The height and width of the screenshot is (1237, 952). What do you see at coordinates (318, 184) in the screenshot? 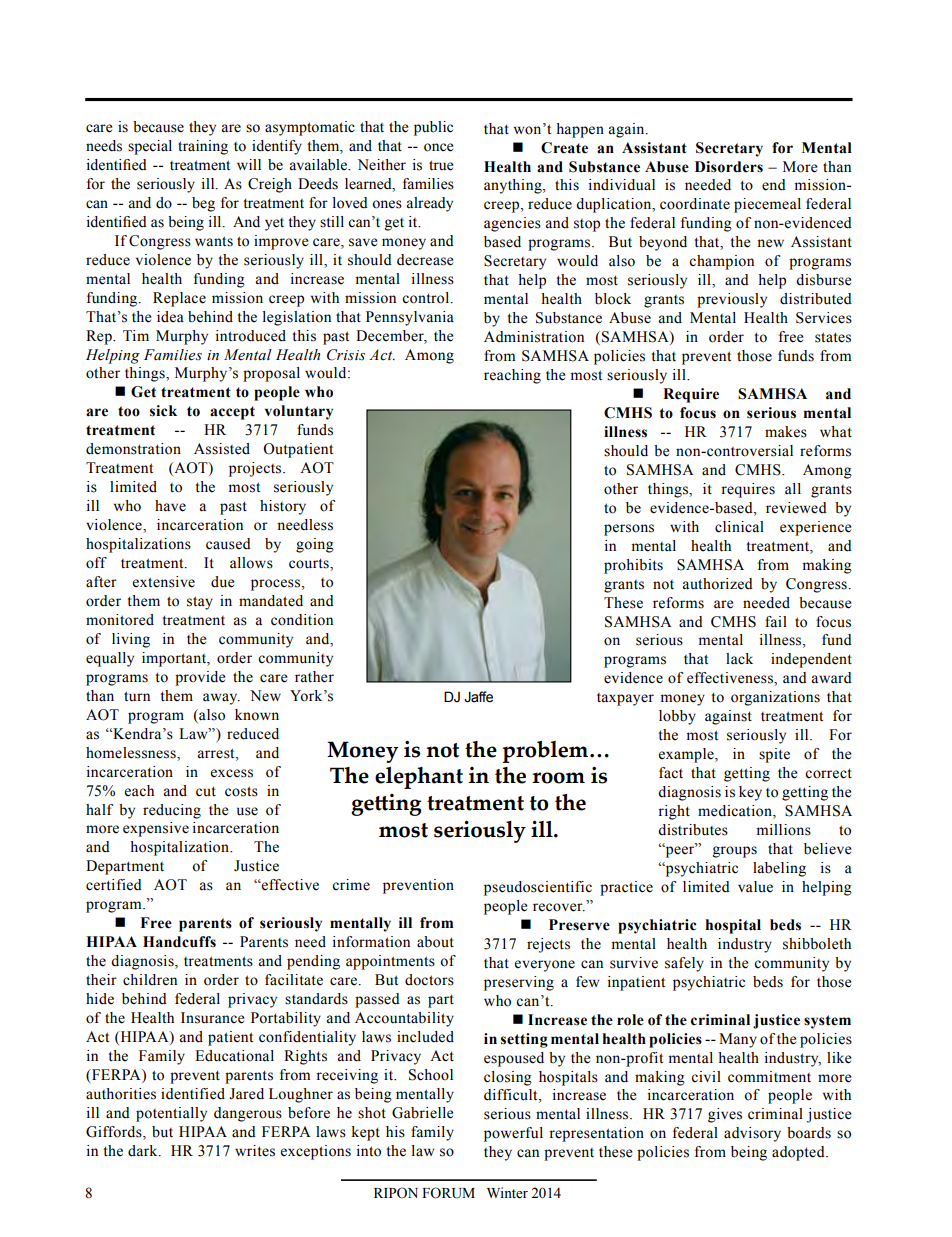
I see `Deeds` at bounding box center [318, 184].
